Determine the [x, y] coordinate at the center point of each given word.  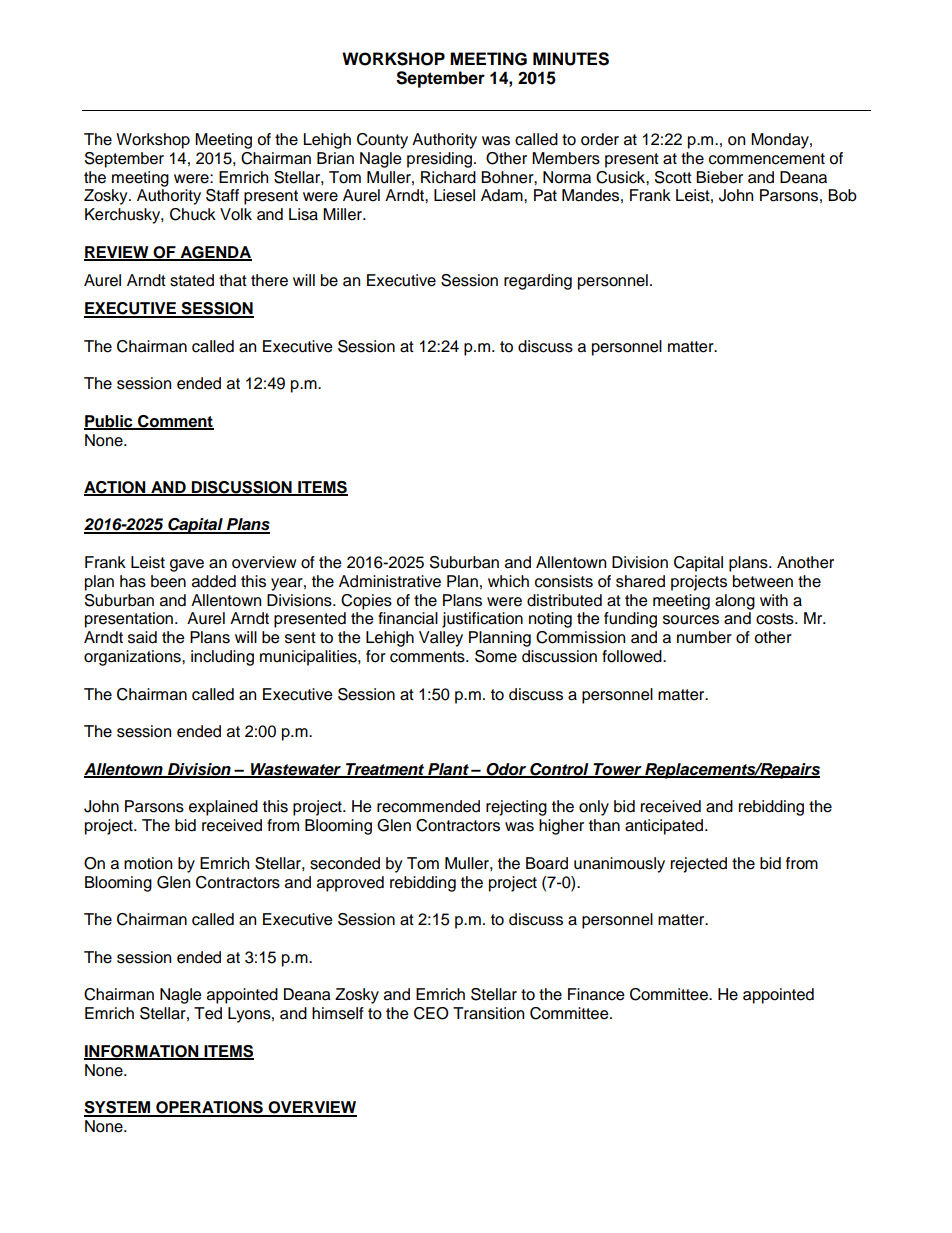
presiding [439, 160]
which [508, 581]
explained [223, 808]
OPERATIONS [209, 1108]
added [214, 581]
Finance [596, 994]
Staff [222, 195]
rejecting [516, 808]
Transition [488, 1013]
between [763, 581]
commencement [767, 159]
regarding [538, 282]
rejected [699, 865]
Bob [842, 195]
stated [192, 280]
